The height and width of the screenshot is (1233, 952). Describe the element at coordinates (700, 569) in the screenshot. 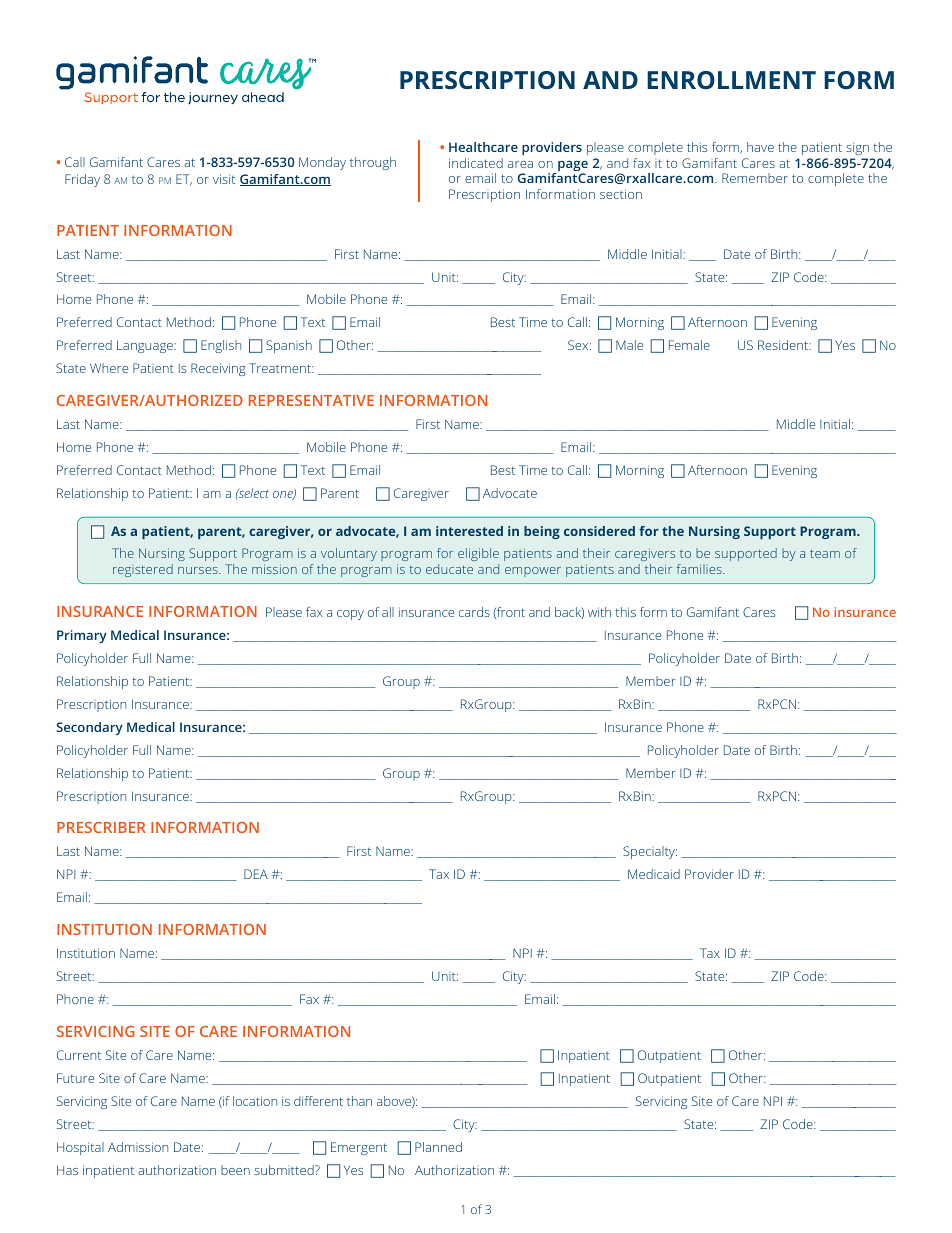

I see `families` at that location.
